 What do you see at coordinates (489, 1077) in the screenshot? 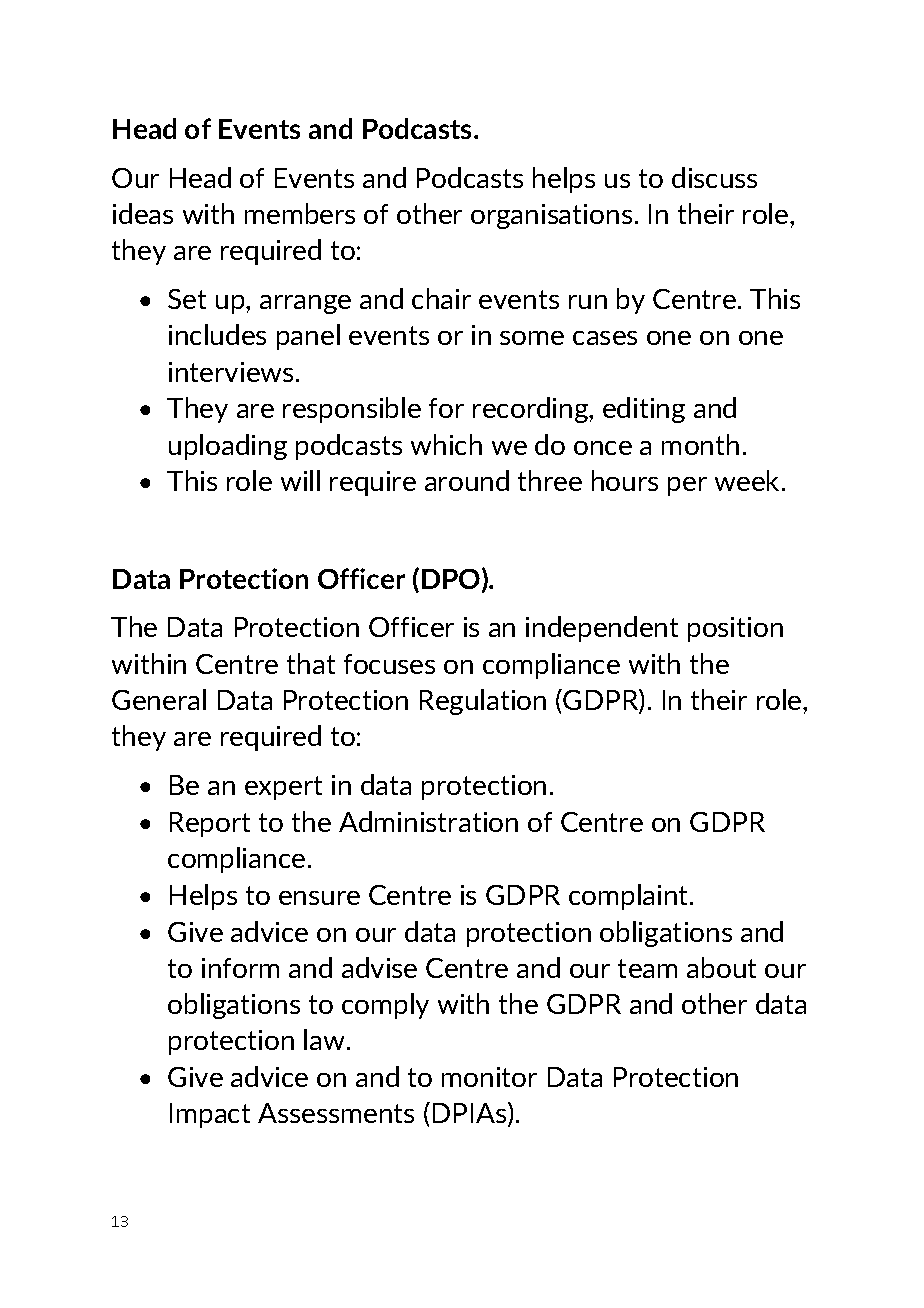
I see `monitor` at bounding box center [489, 1077].
